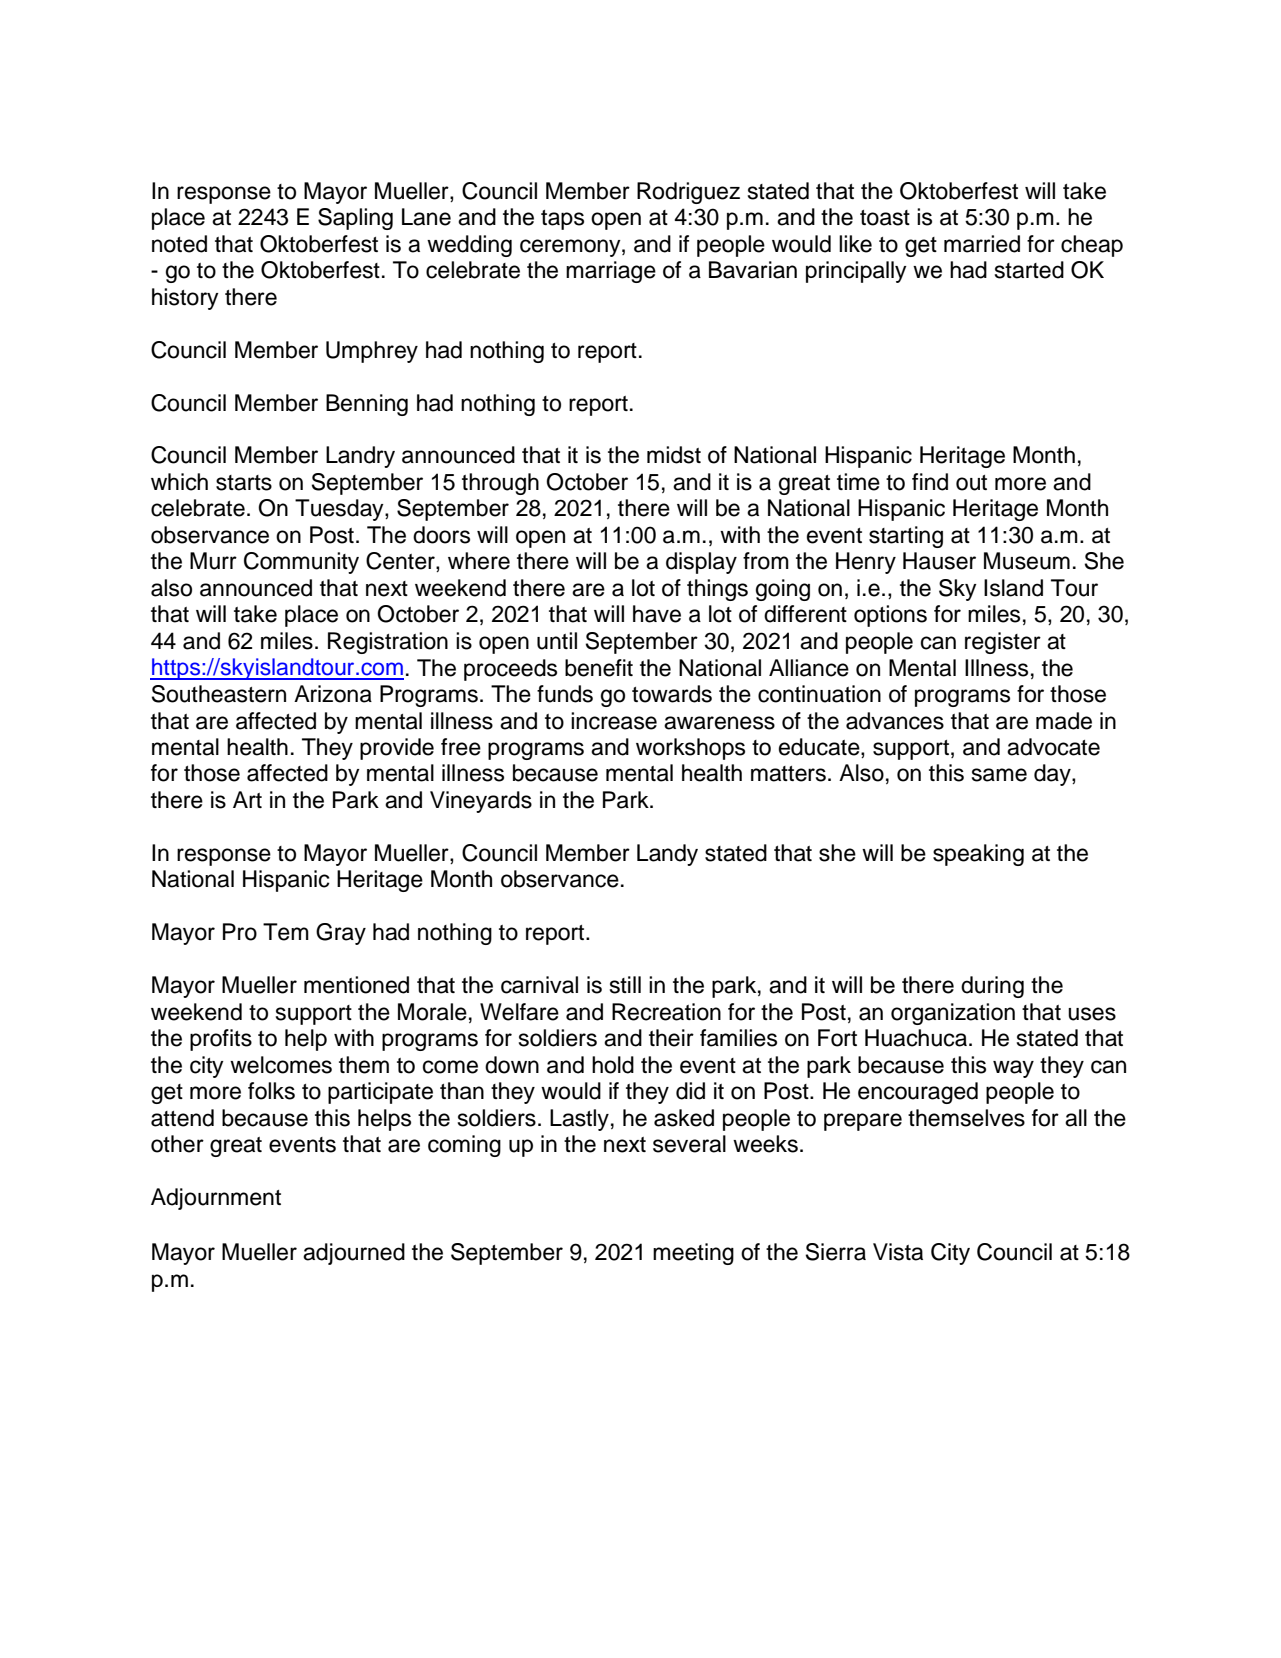 This screenshot has height=1658, width=1281. Describe the element at coordinates (562, 220) in the screenshot. I see `taps` at that location.
